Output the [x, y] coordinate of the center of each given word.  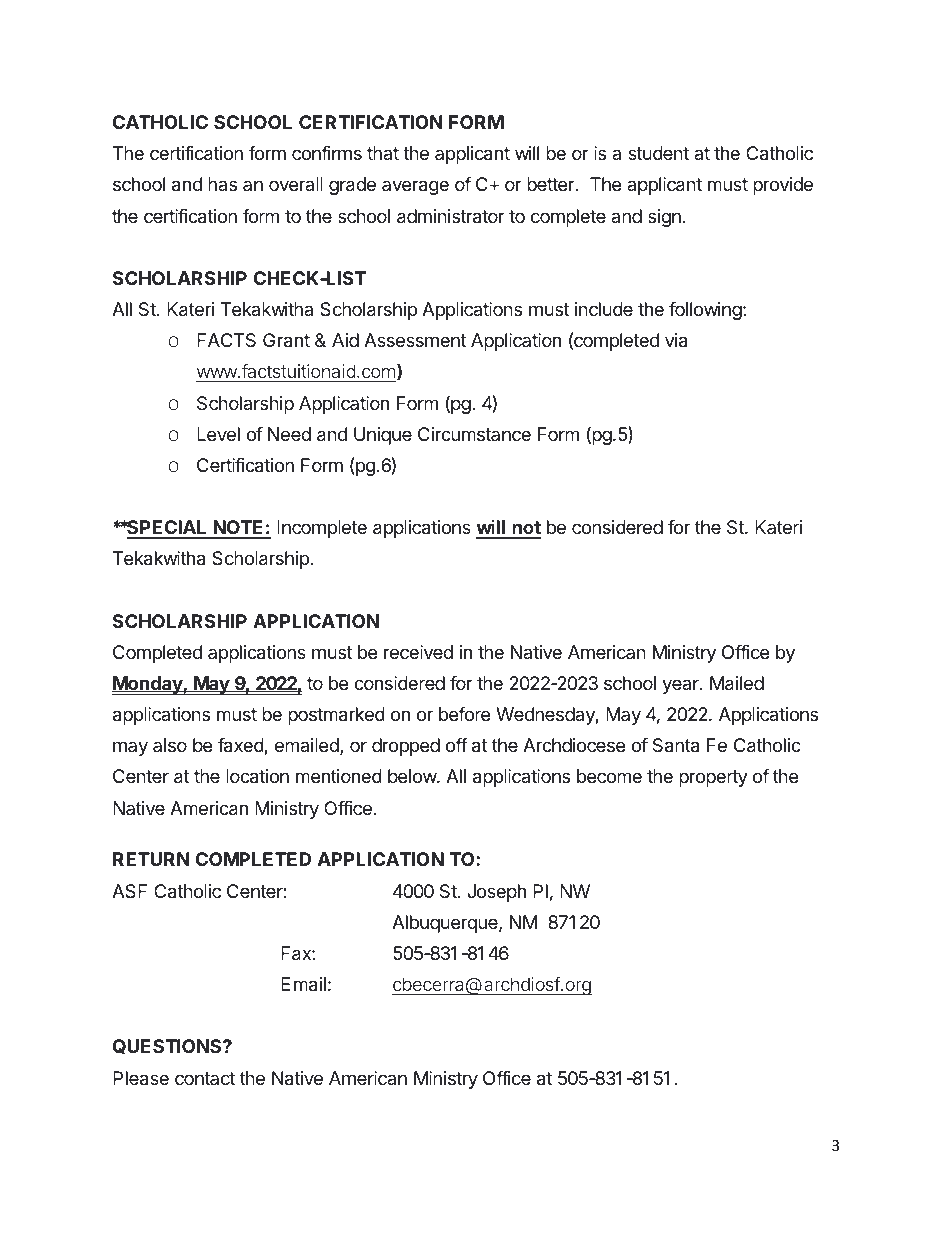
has [222, 184]
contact [205, 1078]
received [418, 652]
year [681, 686]
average [415, 187]
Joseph [496, 893]
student [658, 153]
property [713, 778]
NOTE [239, 529]
